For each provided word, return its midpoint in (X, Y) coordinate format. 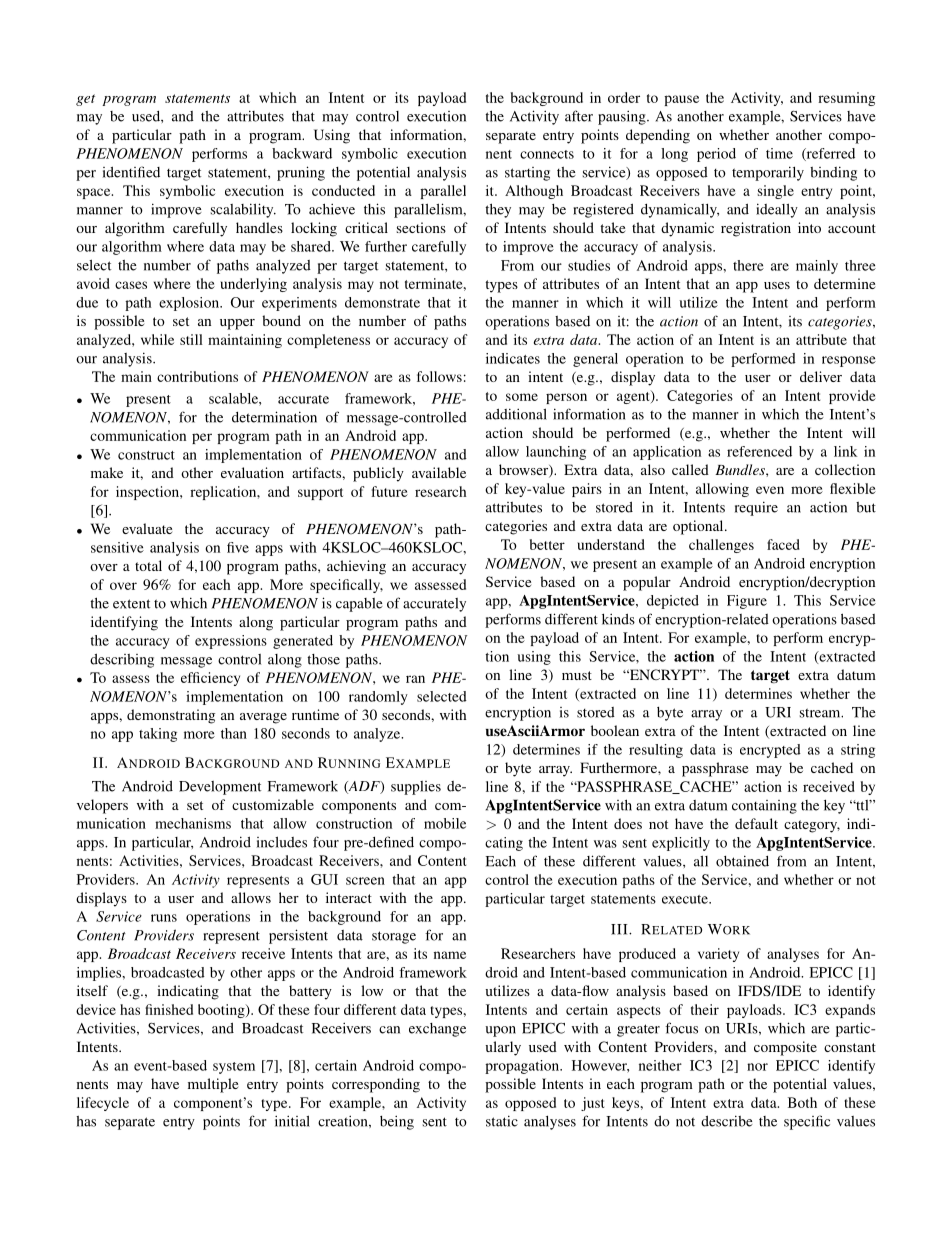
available (439, 472)
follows (439, 376)
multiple (213, 1085)
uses (777, 285)
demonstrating (171, 716)
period (716, 155)
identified (131, 172)
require (756, 508)
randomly (378, 698)
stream (821, 713)
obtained (742, 861)
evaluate (147, 528)
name (450, 955)
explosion (190, 304)
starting (527, 174)
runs (164, 918)
